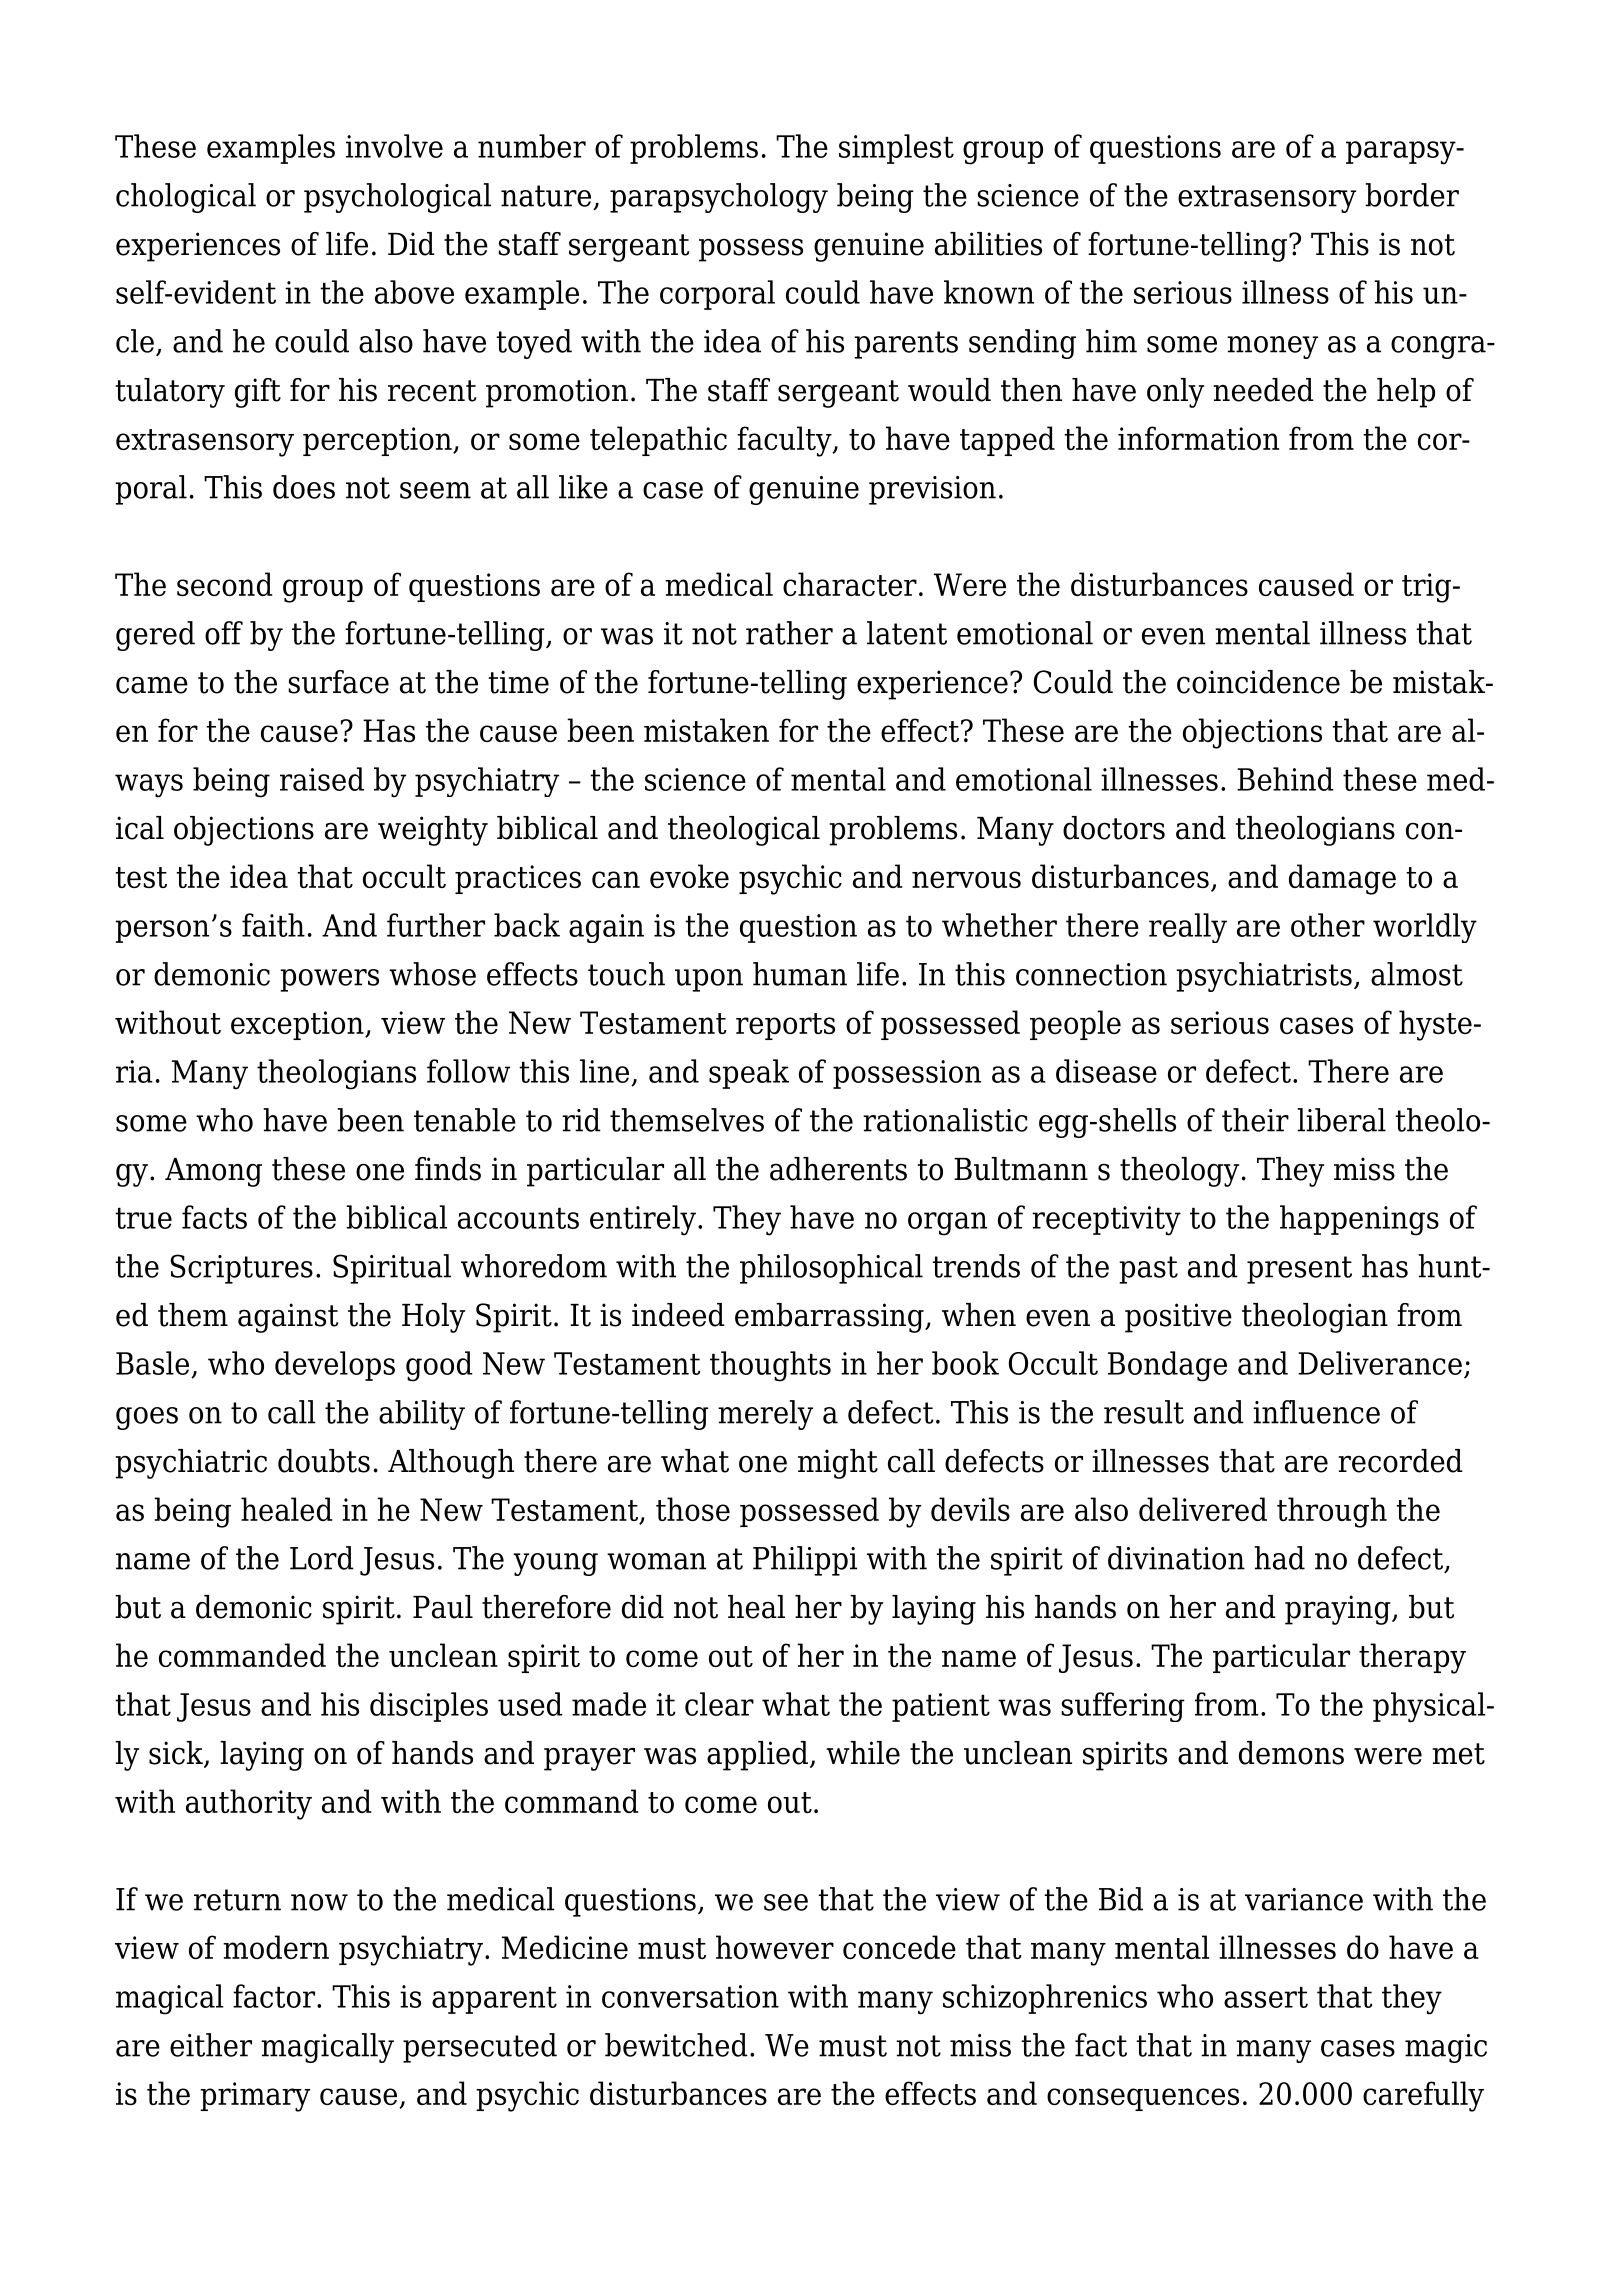 The width and height of the screenshot is (1610, 2277). I want to click on rather, so click(789, 633).
